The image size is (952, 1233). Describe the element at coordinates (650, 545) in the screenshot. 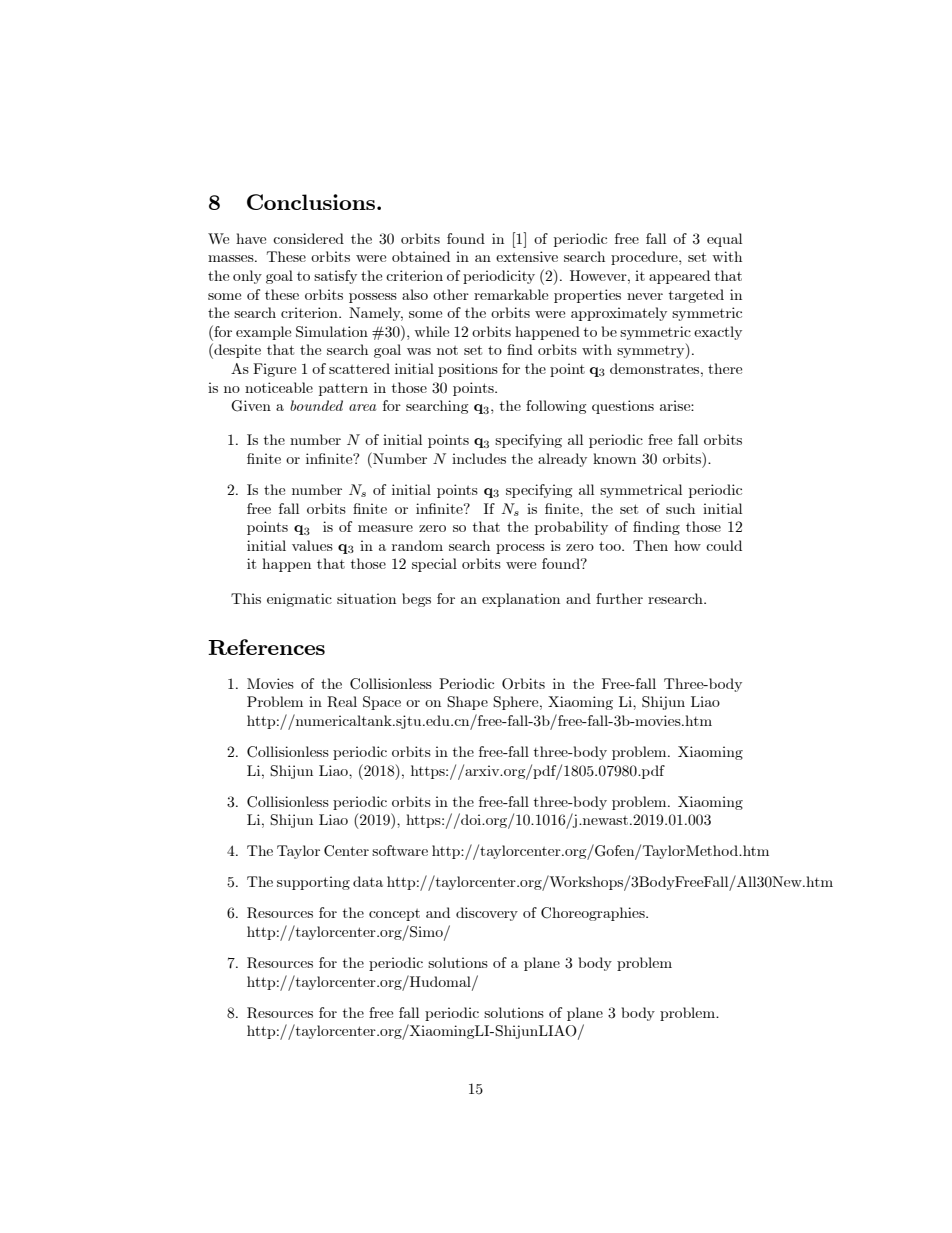

I see `Then` at that location.
